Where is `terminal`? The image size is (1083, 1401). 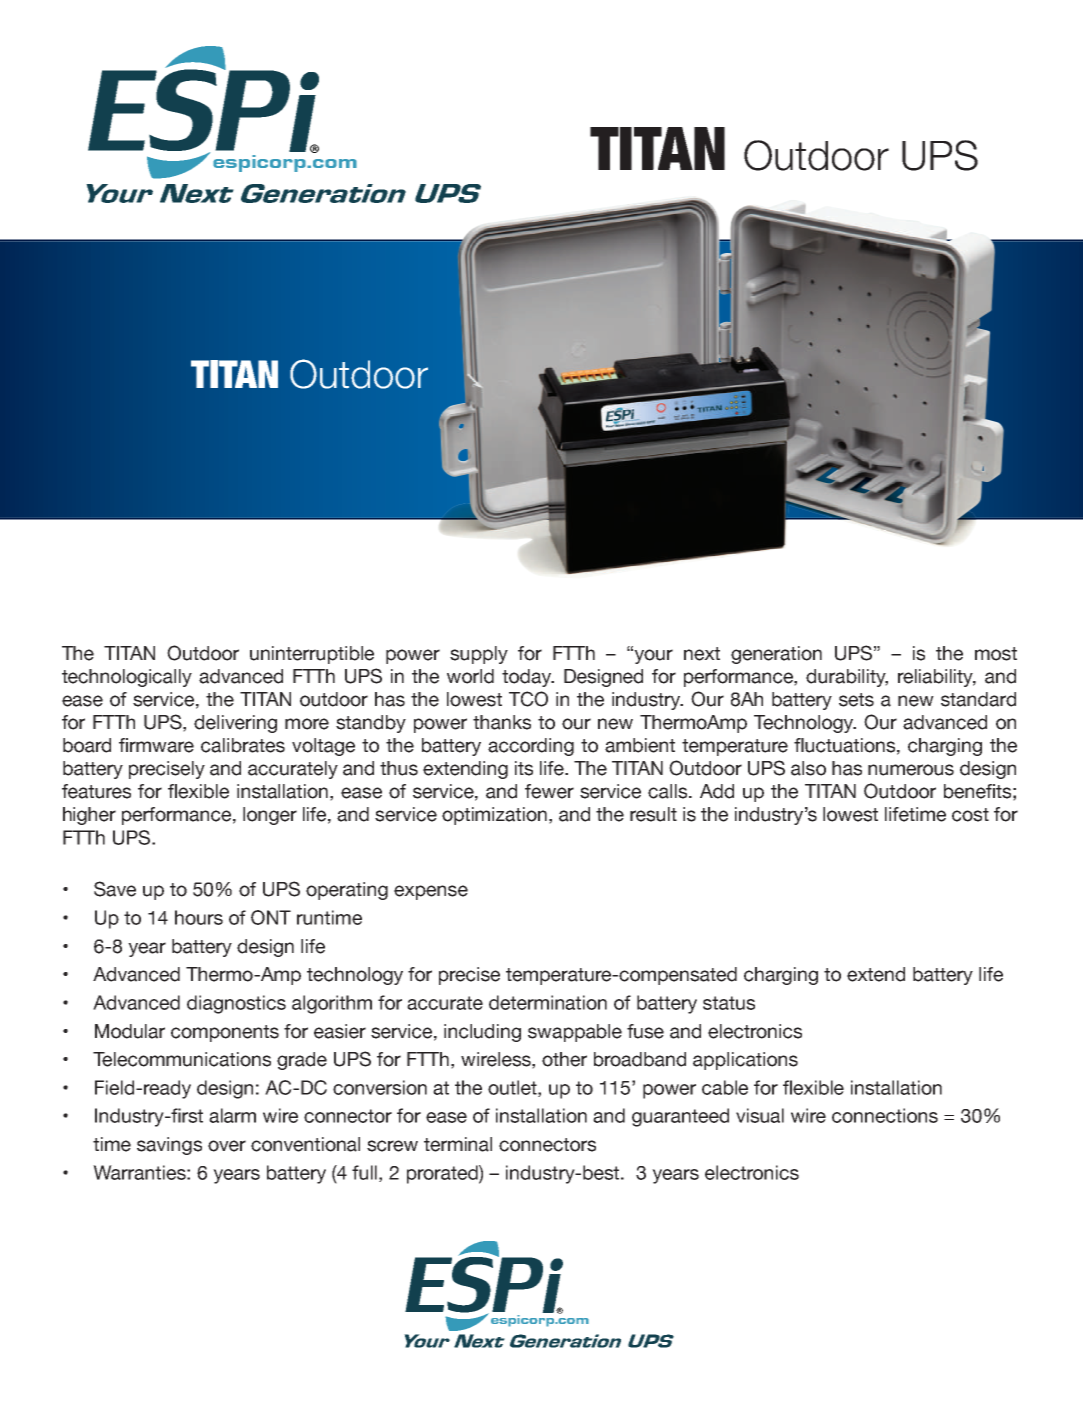
terminal is located at coordinates (458, 1144).
